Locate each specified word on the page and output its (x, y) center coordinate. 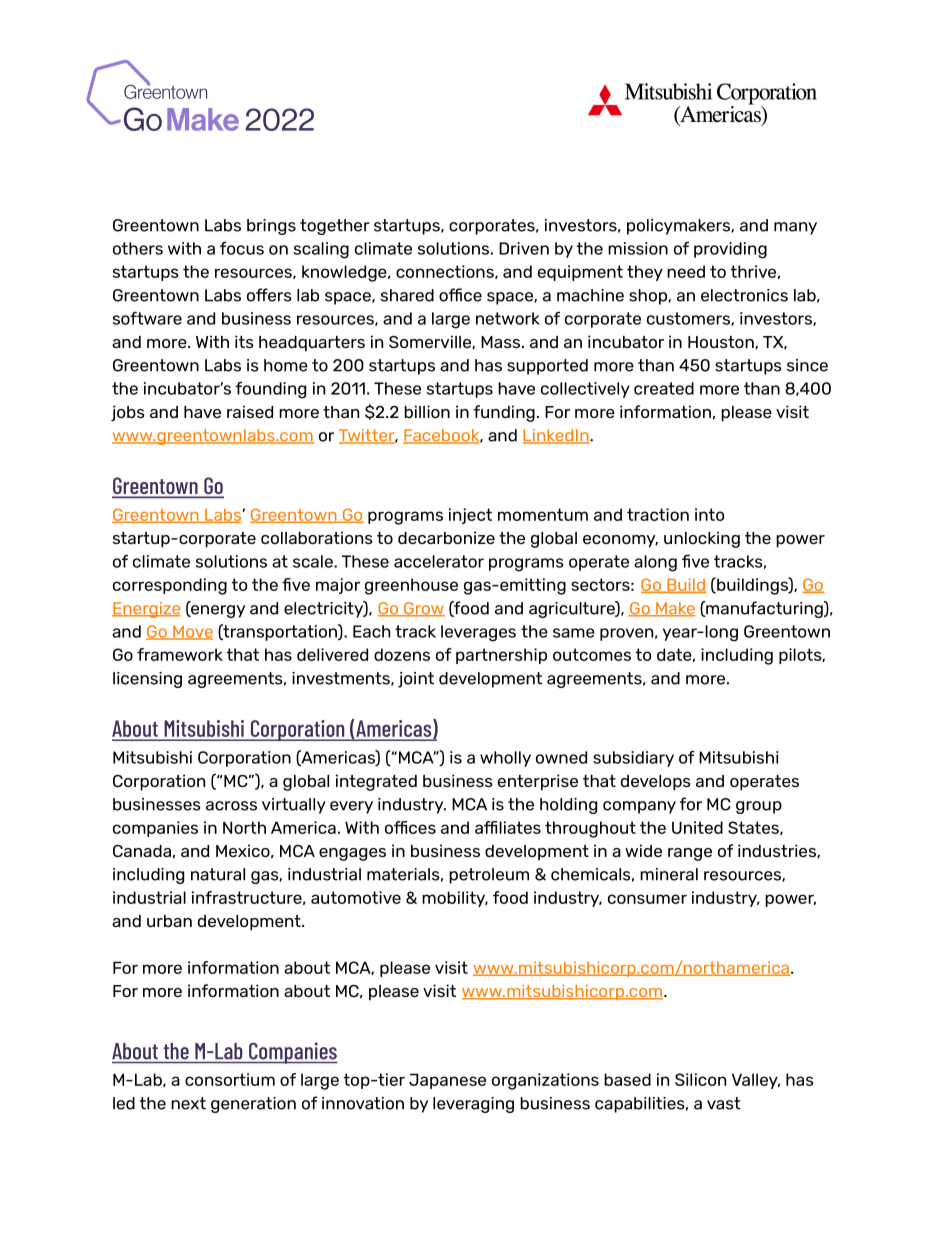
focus (242, 248)
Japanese (447, 1081)
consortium (230, 1079)
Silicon (700, 1079)
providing (730, 250)
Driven (524, 248)
